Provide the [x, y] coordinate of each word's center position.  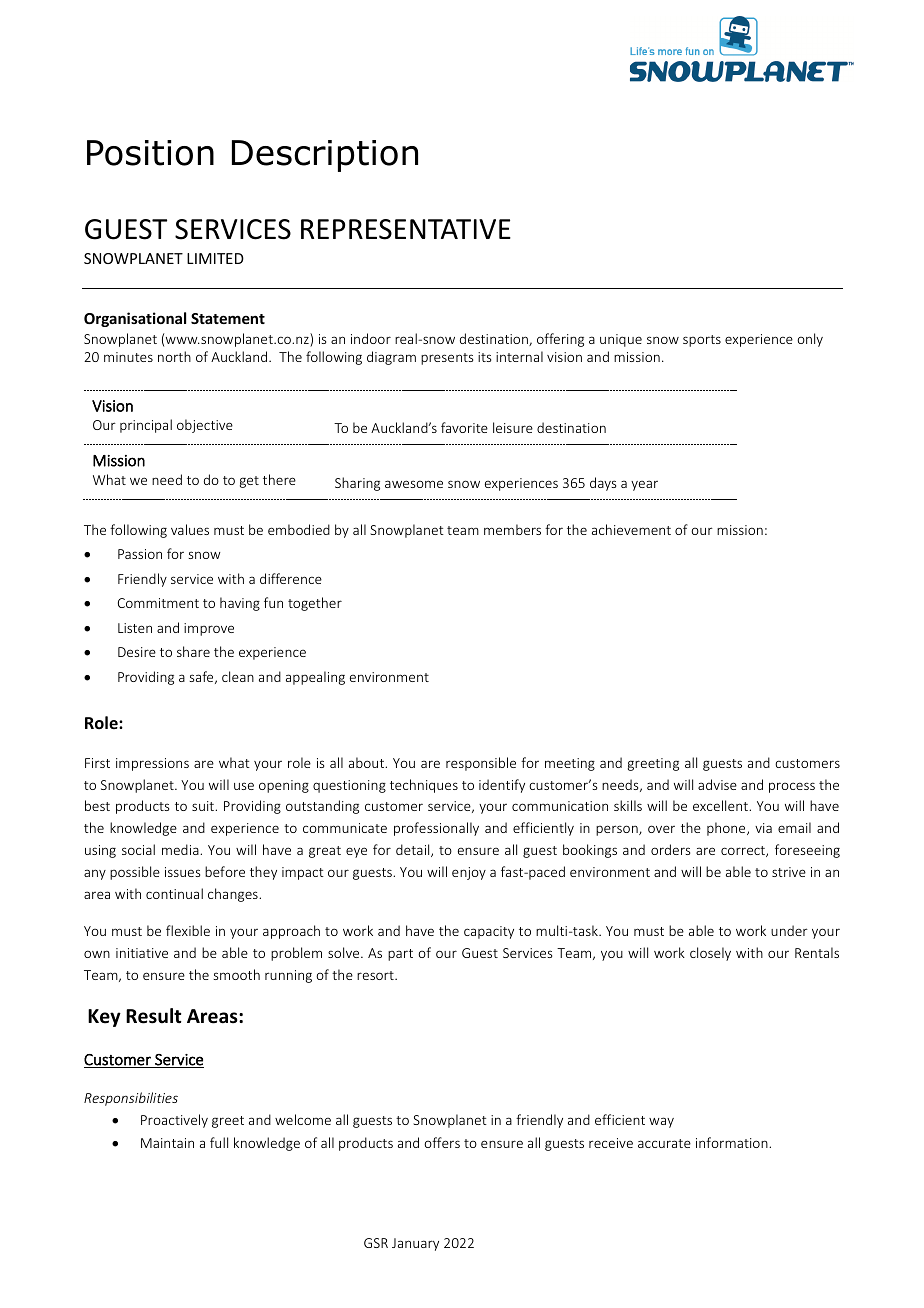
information [733, 1142]
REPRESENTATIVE [406, 229]
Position [150, 153]
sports [702, 341]
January [415, 1244]
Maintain [167, 1143]
